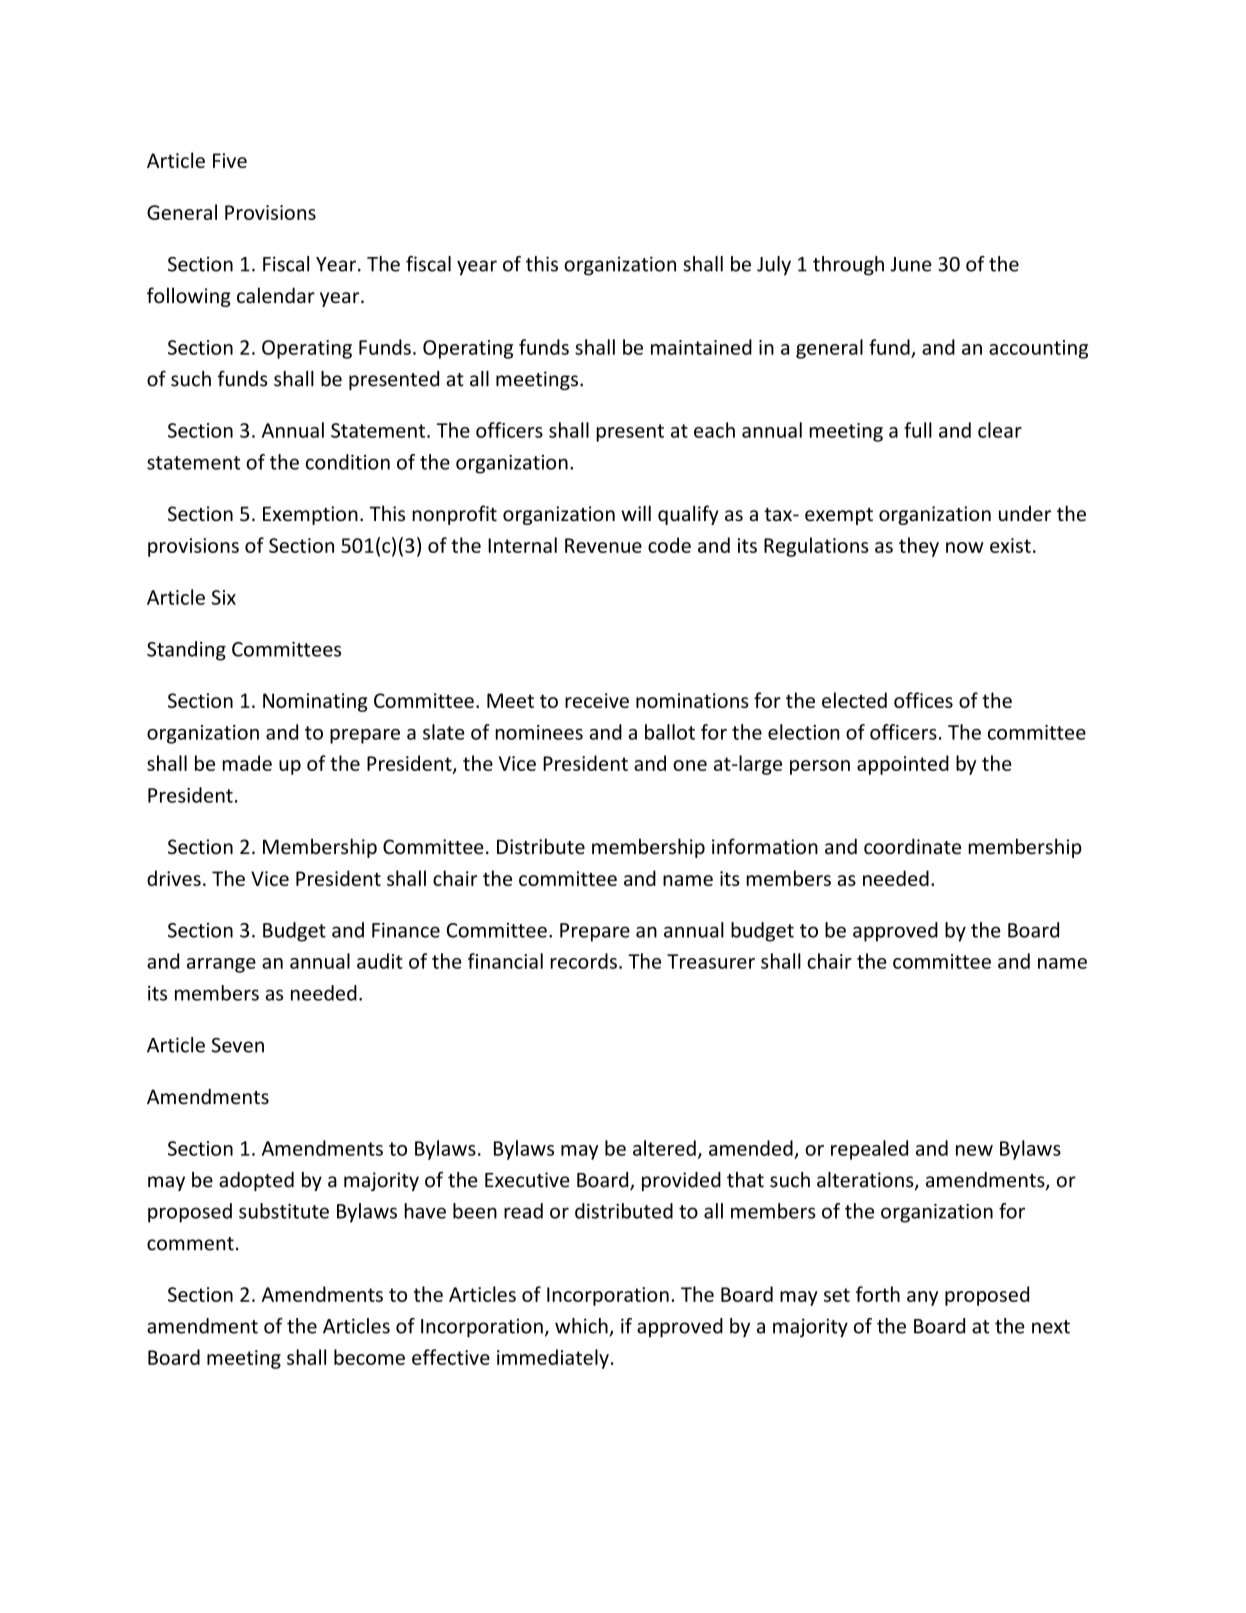 The width and height of the document is (1246, 1613). I want to click on which, so click(582, 1327).
